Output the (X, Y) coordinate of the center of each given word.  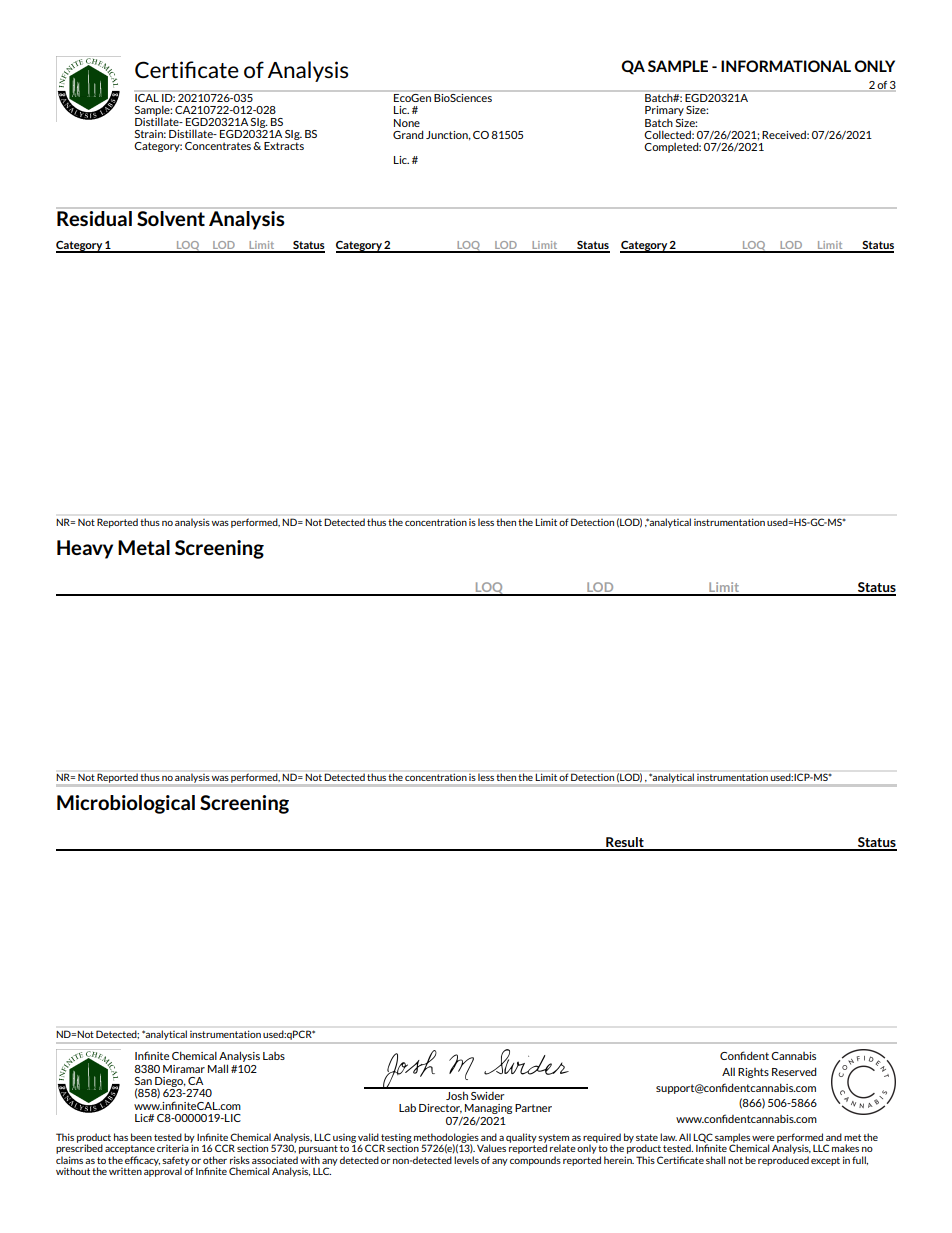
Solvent (171, 218)
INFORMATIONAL (786, 66)
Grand (408, 134)
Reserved (794, 1071)
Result (625, 843)
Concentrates (218, 146)
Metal (144, 547)
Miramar (184, 1069)
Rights (753, 1073)
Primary (664, 111)
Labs (274, 1056)
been (141, 1137)
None (407, 123)
